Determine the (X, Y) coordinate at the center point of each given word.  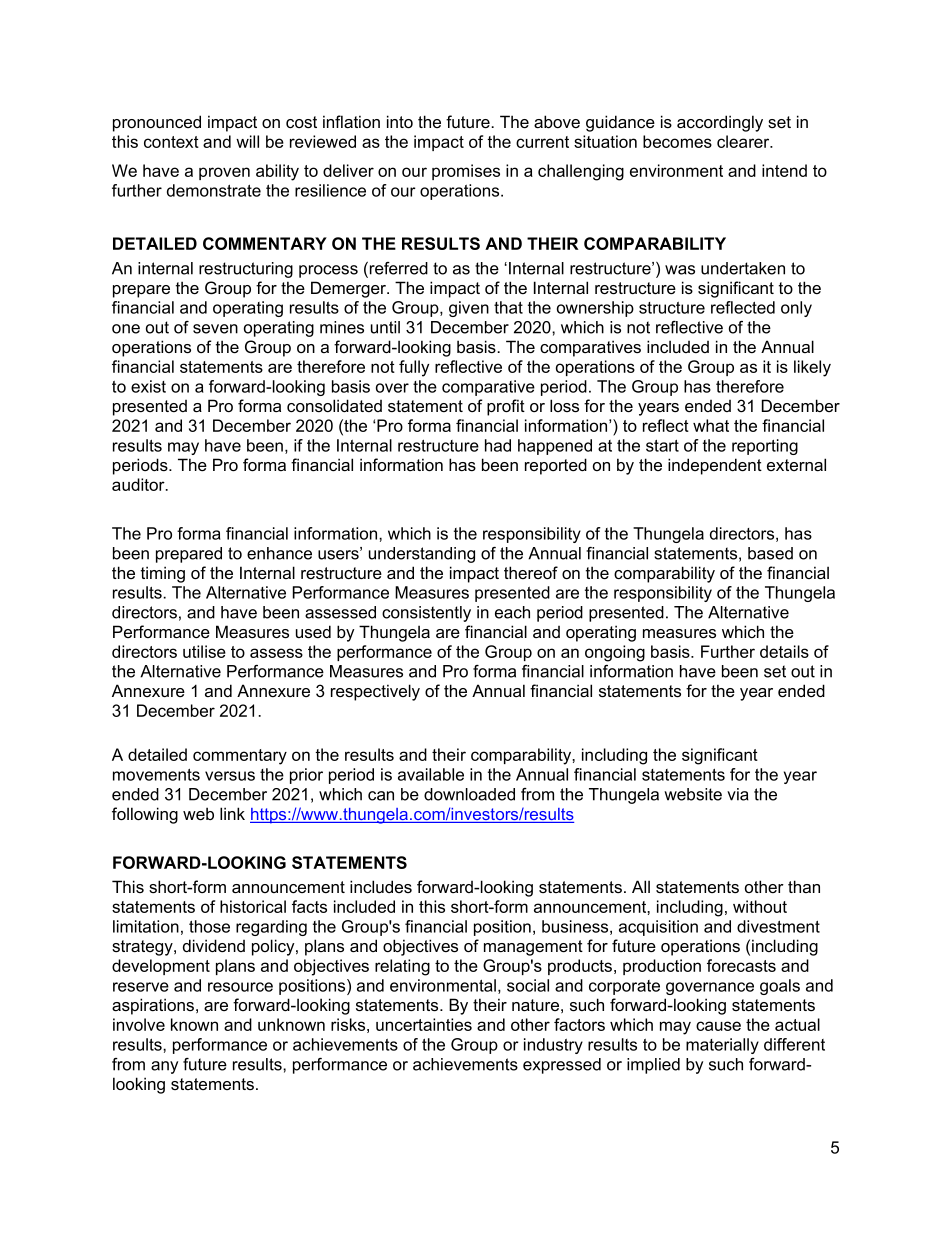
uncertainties (424, 1024)
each (512, 612)
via (738, 794)
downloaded (469, 794)
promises (466, 172)
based (770, 553)
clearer (744, 141)
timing (163, 574)
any (164, 1067)
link (232, 813)
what (711, 425)
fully (414, 368)
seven (215, 329)
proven (224, 173)
